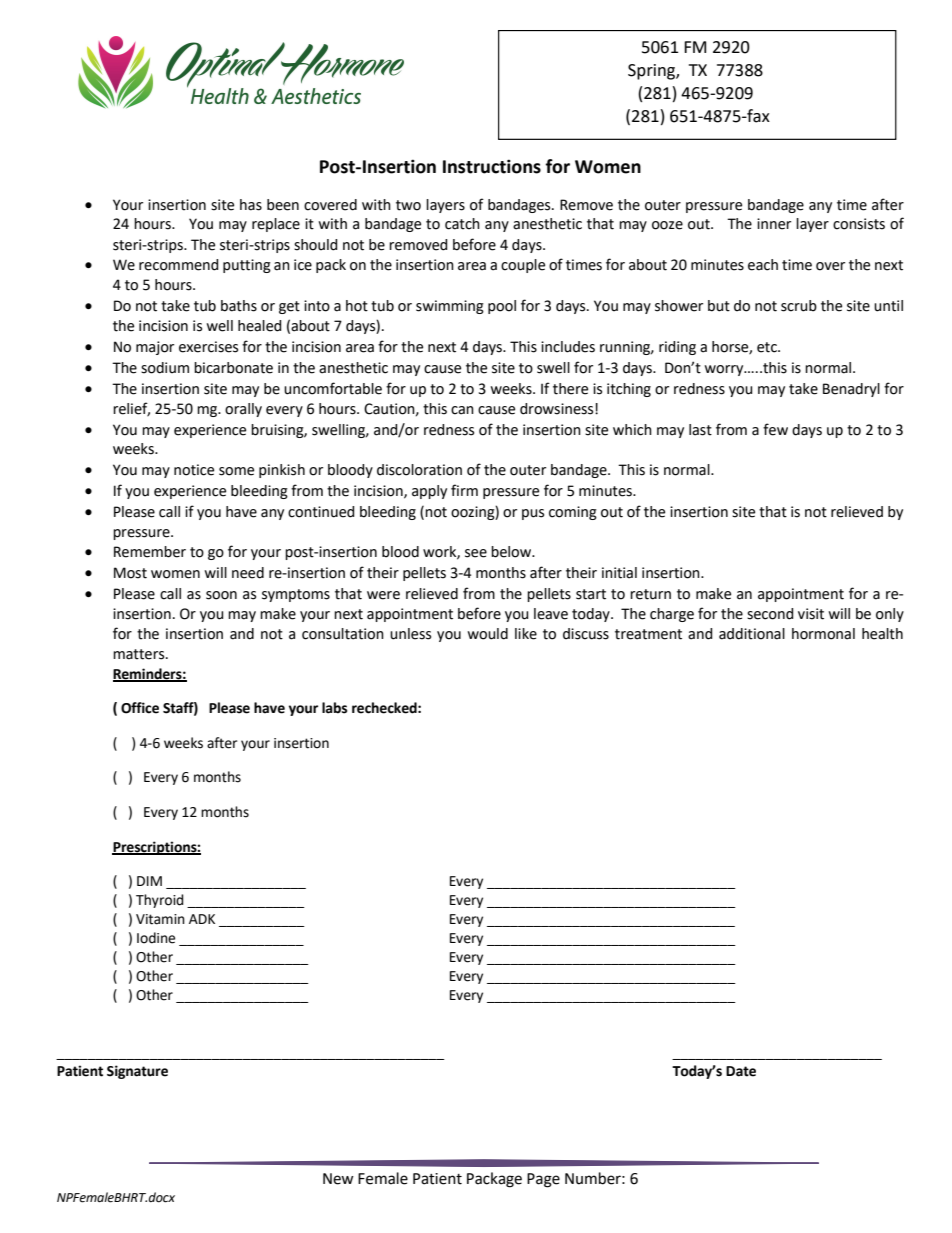  Describe the element at coordinates (533, 514) in the screenshot. I see `pus` at that location.
